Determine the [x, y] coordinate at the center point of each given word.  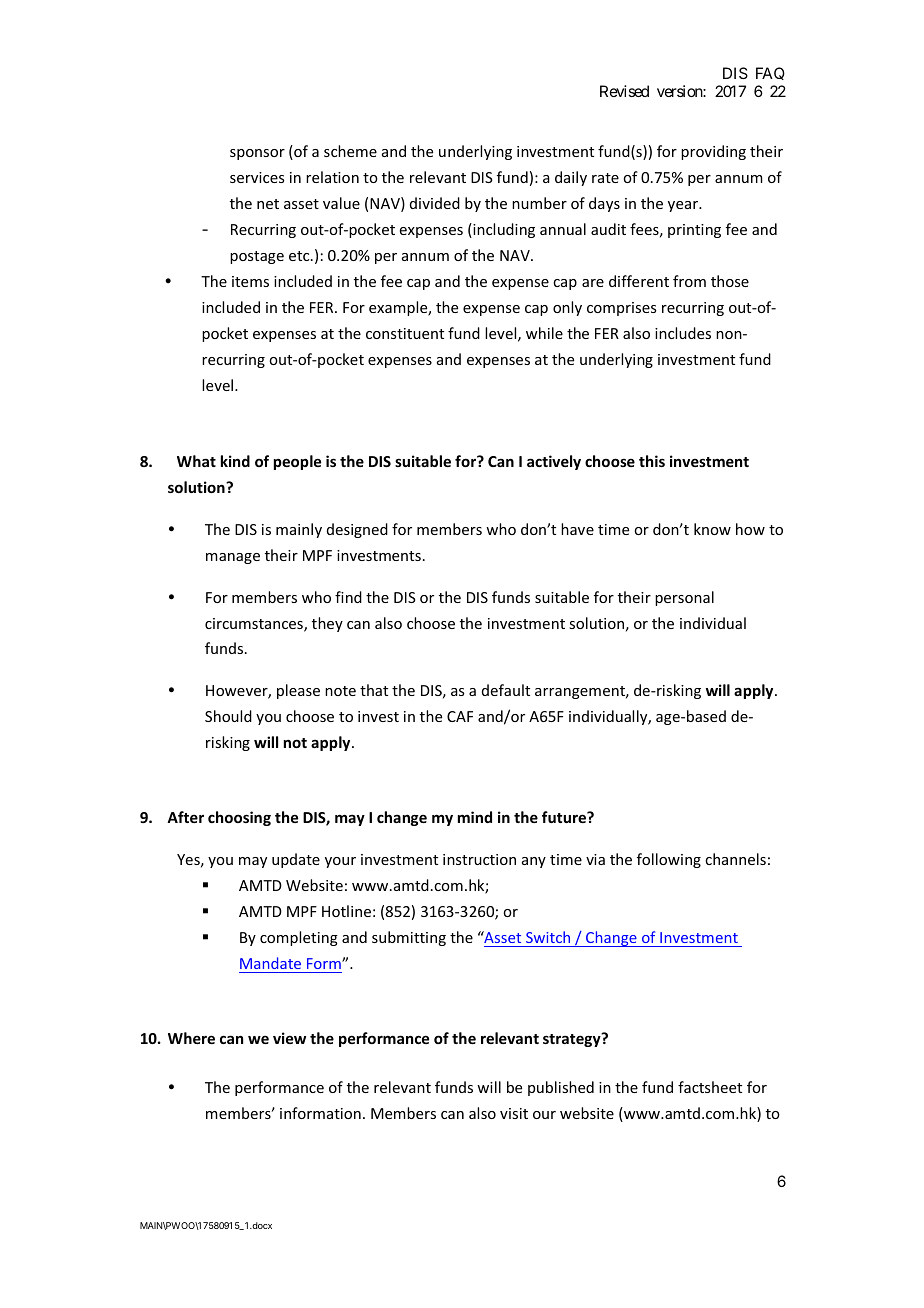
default [506, 690]
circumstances [255, 625]
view [289, 1038]
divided [435, 203]
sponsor [257, 154]
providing [713, 152]
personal [684, 598]
